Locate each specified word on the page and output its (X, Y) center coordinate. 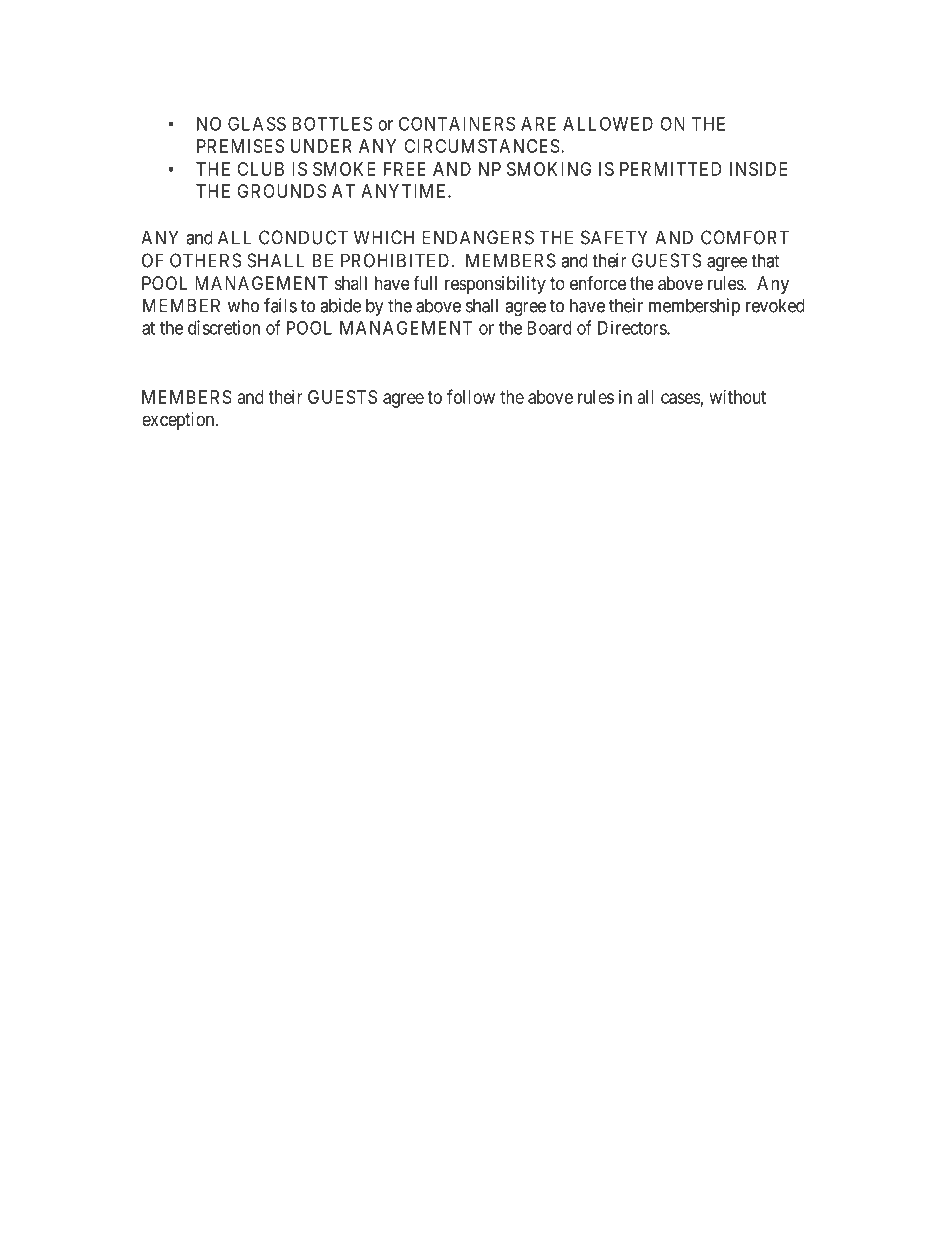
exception (179, 421)
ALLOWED (608, 123)
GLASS (257, 123)
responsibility (495, 285)
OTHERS (205, 260)
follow (471, 396)
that (765, 260)
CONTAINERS (457, 123)
